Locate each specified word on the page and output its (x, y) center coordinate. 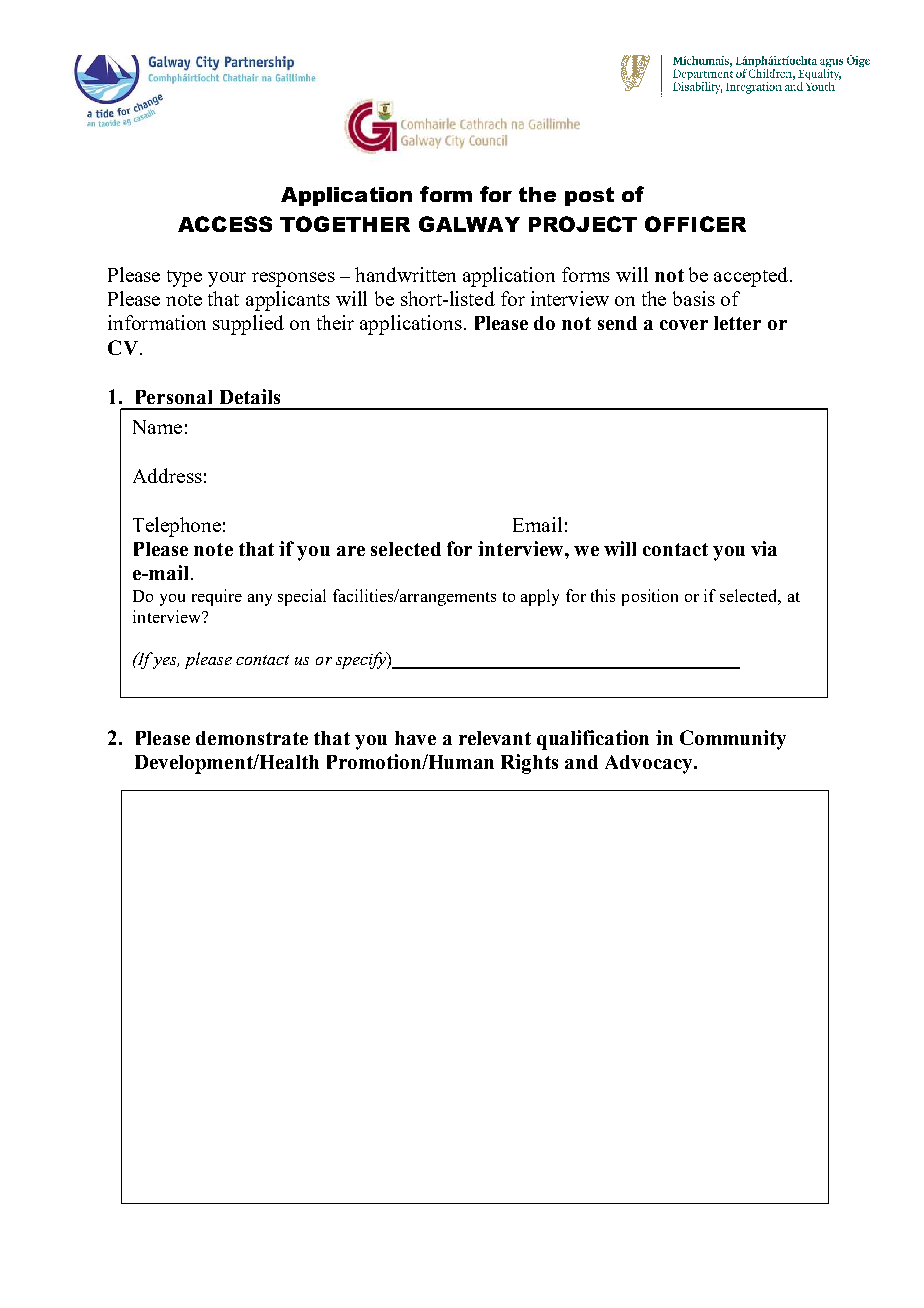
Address (167, 475)
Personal (174, 397)
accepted (752, 277)
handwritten (405, 274)
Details (250, 396)
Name (157, 427)
